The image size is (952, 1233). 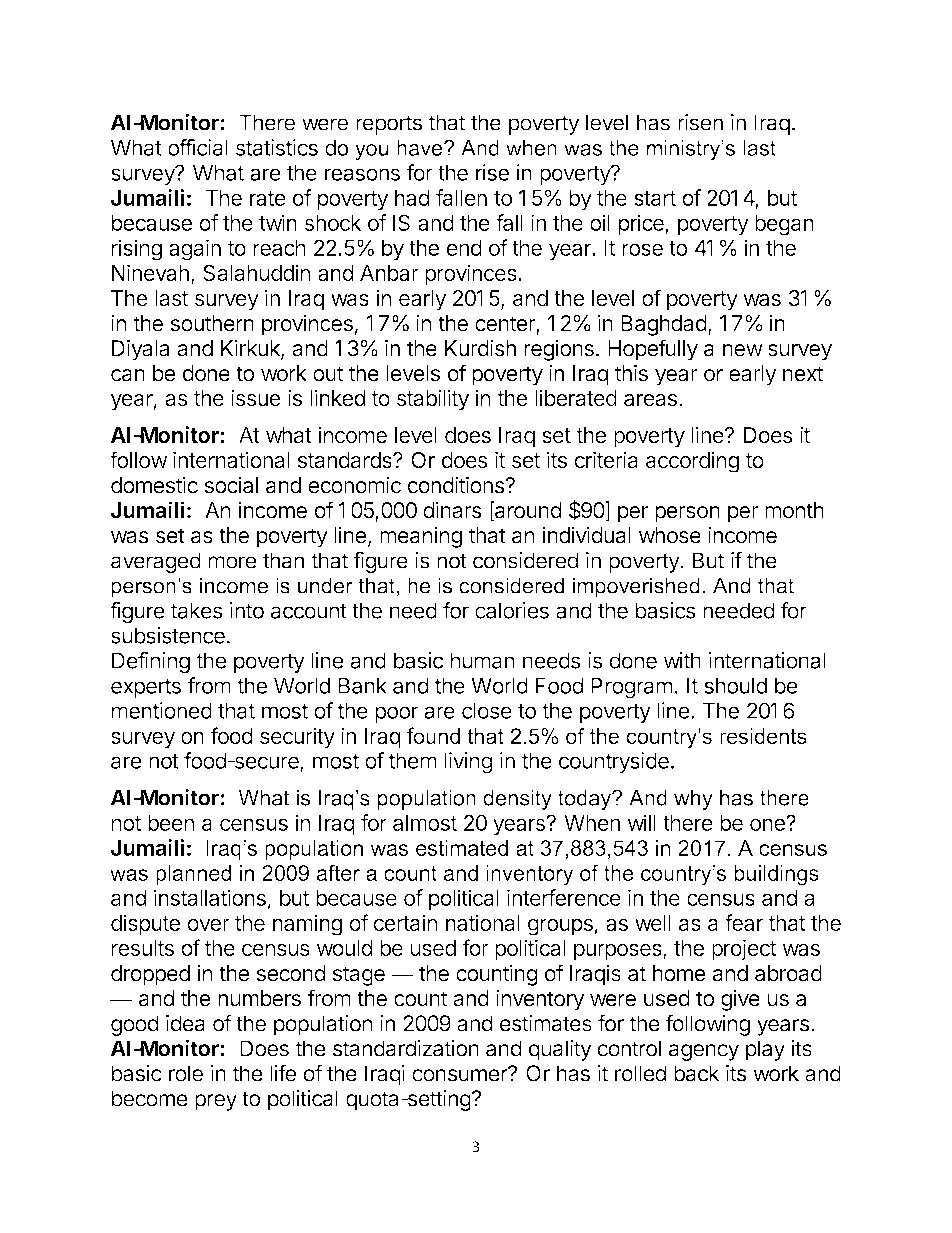 What do you see at coordinates (197, 610) in the image?
I see `takes` at bounding box center [197, 610].
